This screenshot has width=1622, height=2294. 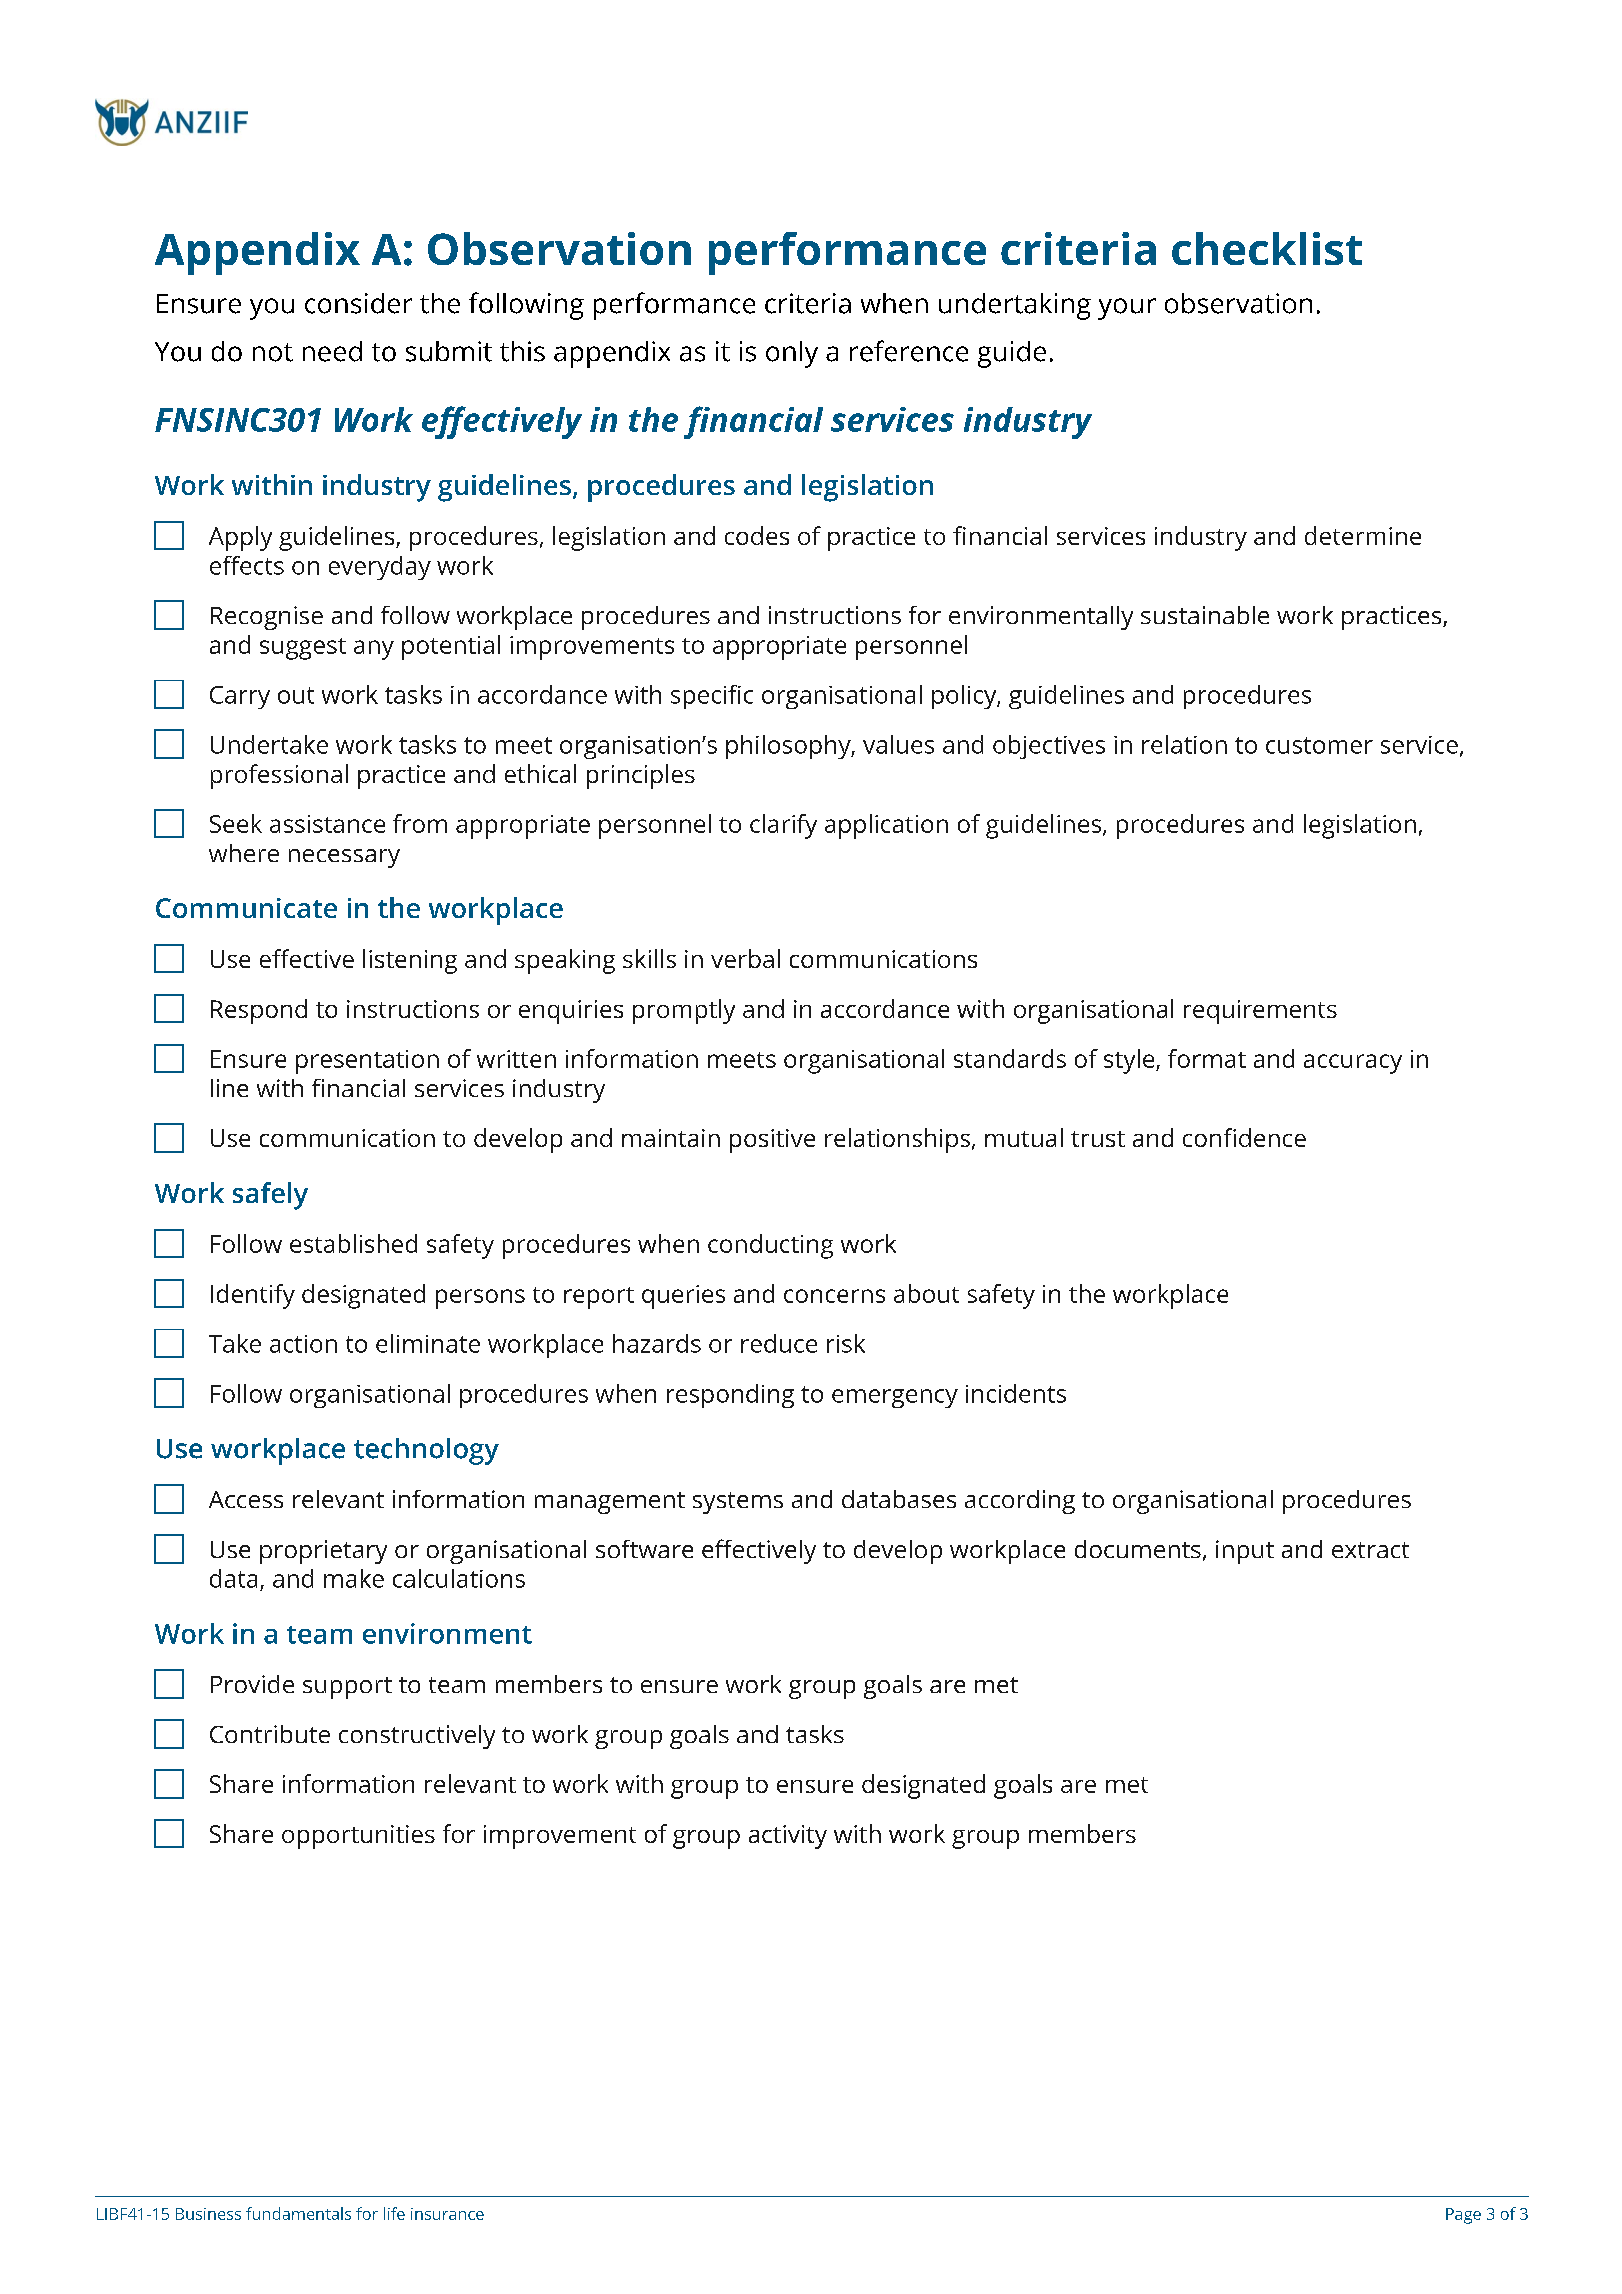 I want to click on conducting, so click(x=770, y=1246).
